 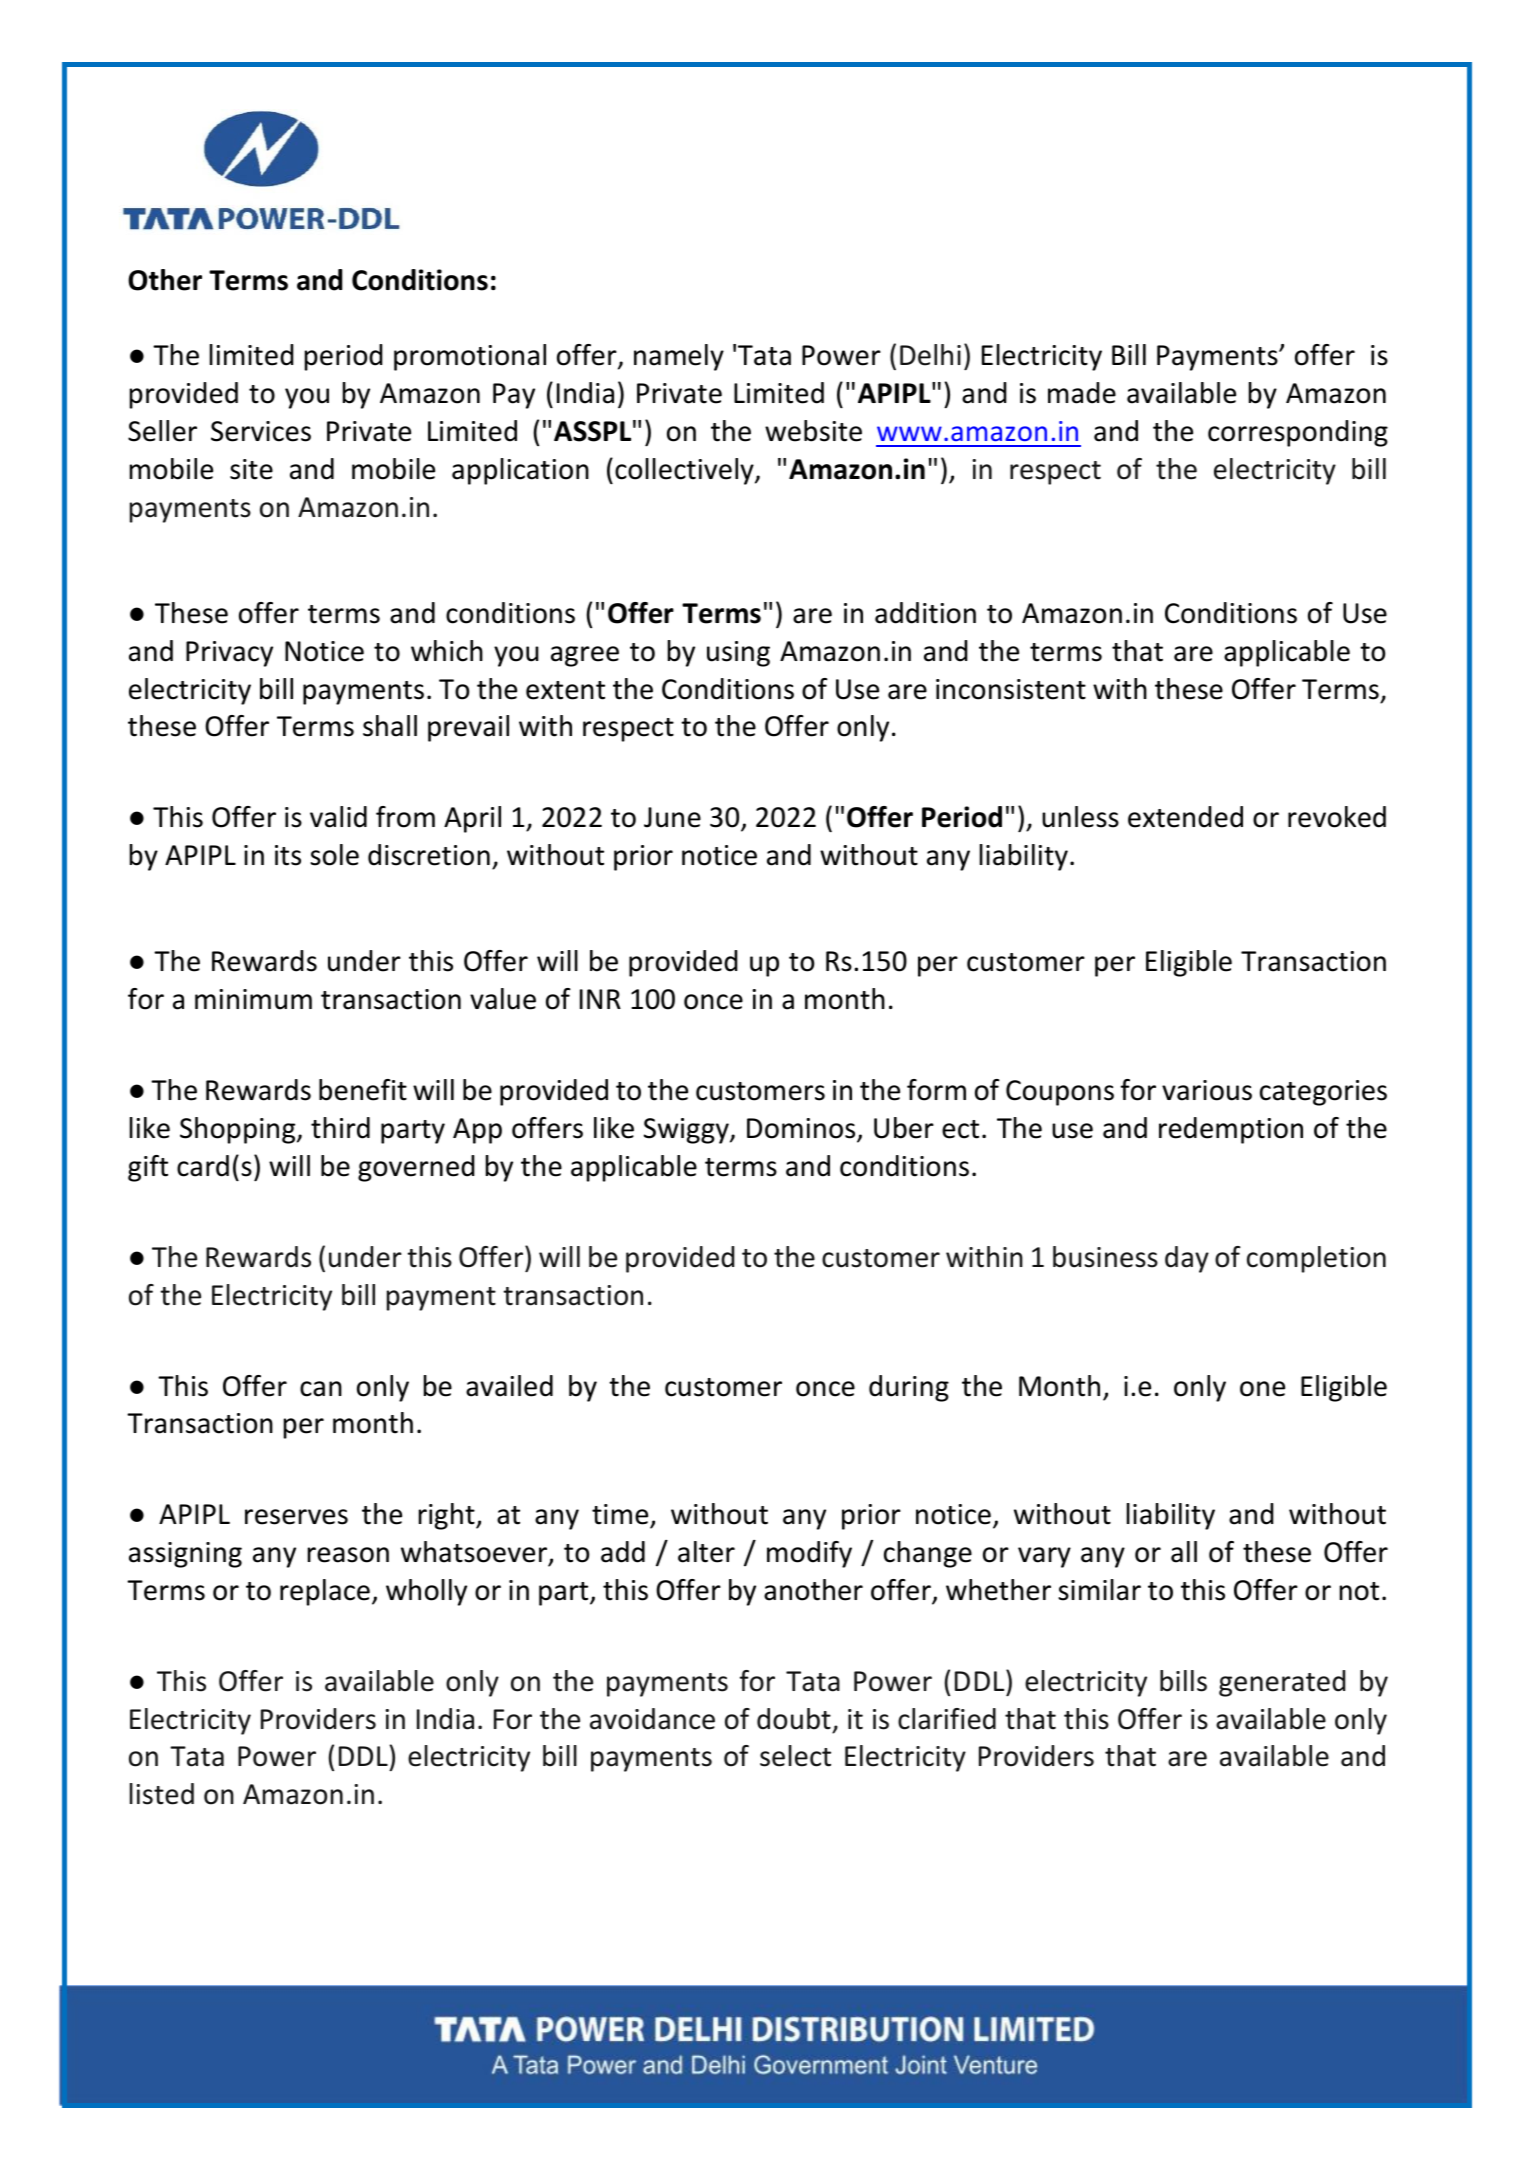 What do you see at coordinates (802, 1129) in the page?
I see `Dominos` at bounding box center [802, 1129].
